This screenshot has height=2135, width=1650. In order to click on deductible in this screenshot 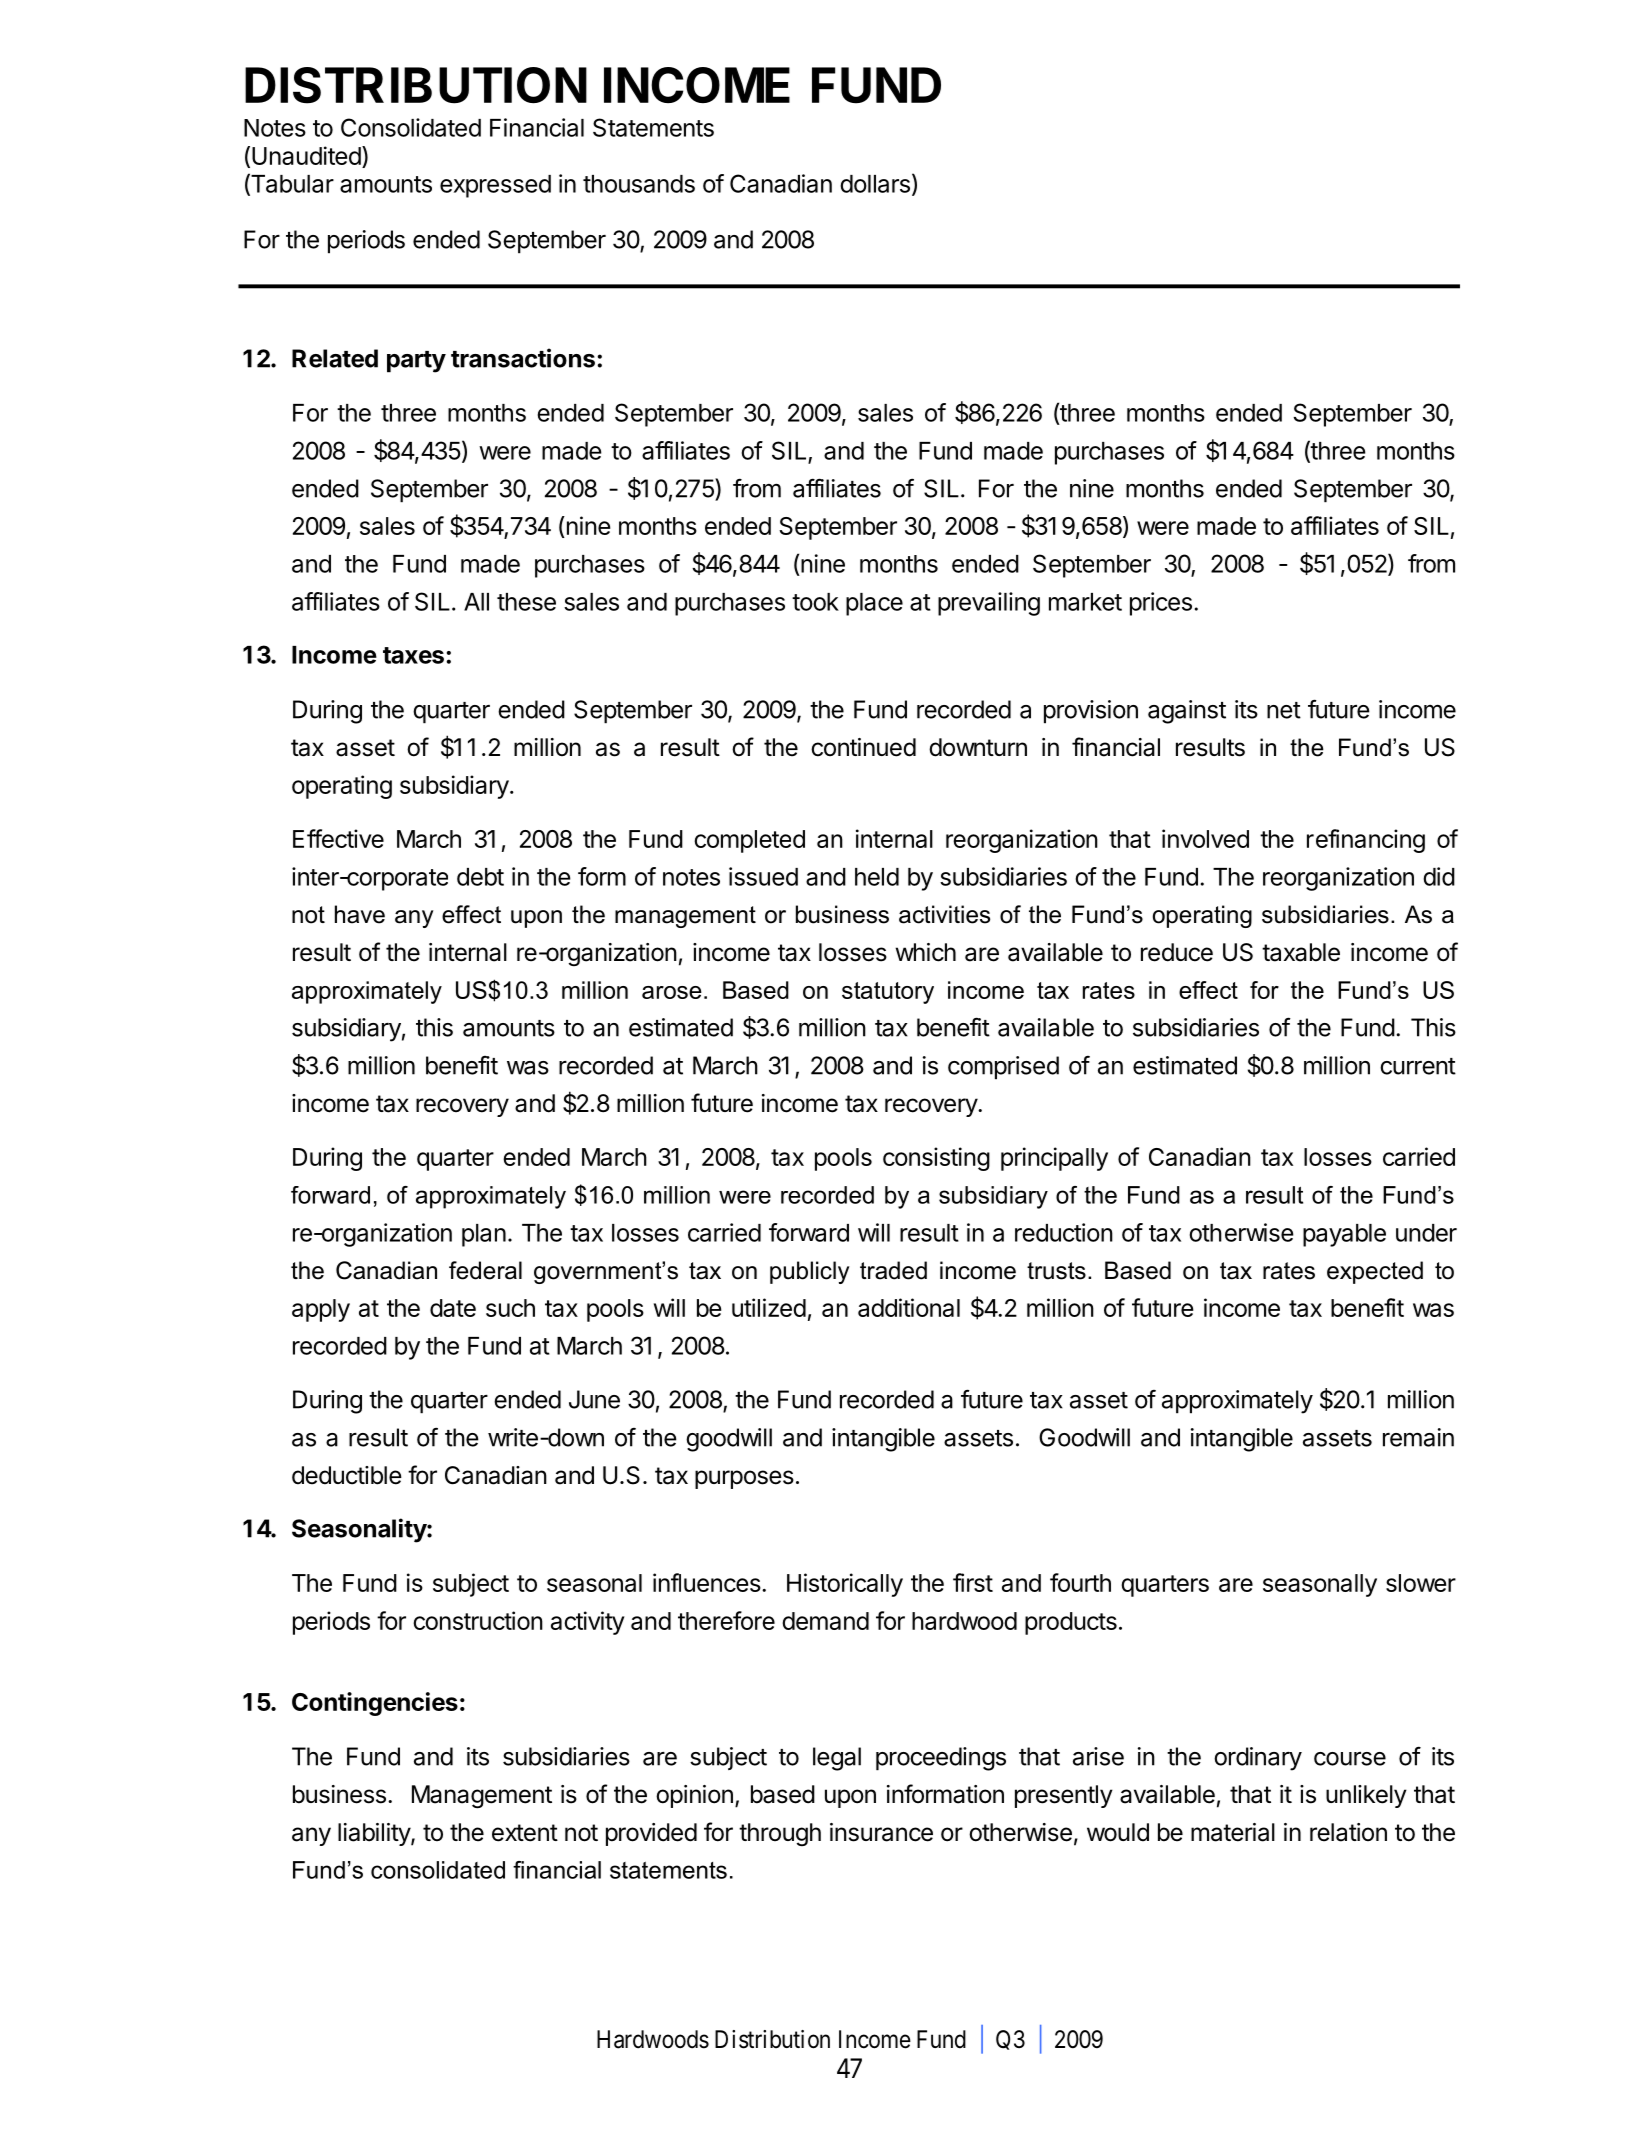, I will do `click(347, 1475)`.
